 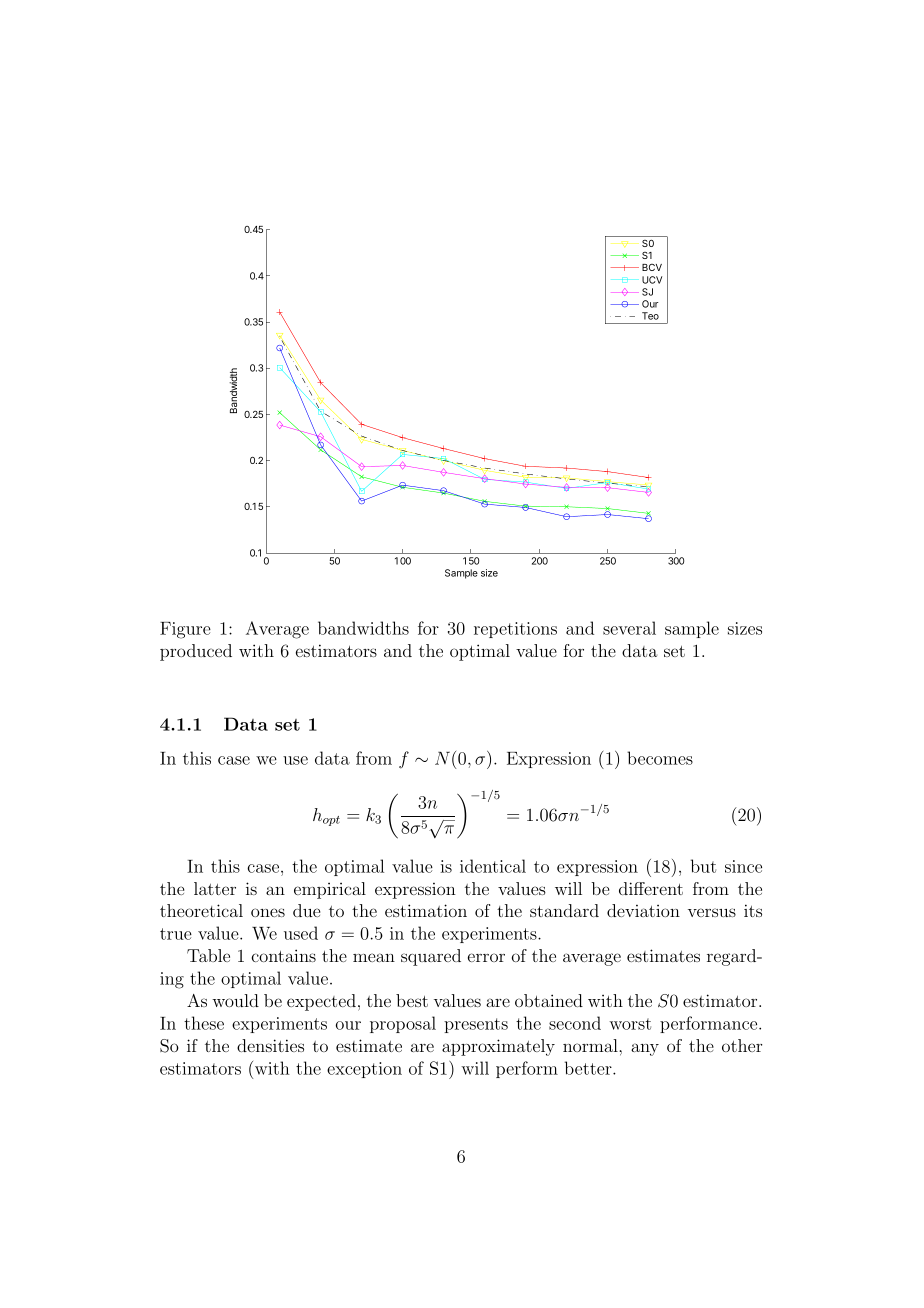 I want to click on densities, so click(x=270, y=1045).
